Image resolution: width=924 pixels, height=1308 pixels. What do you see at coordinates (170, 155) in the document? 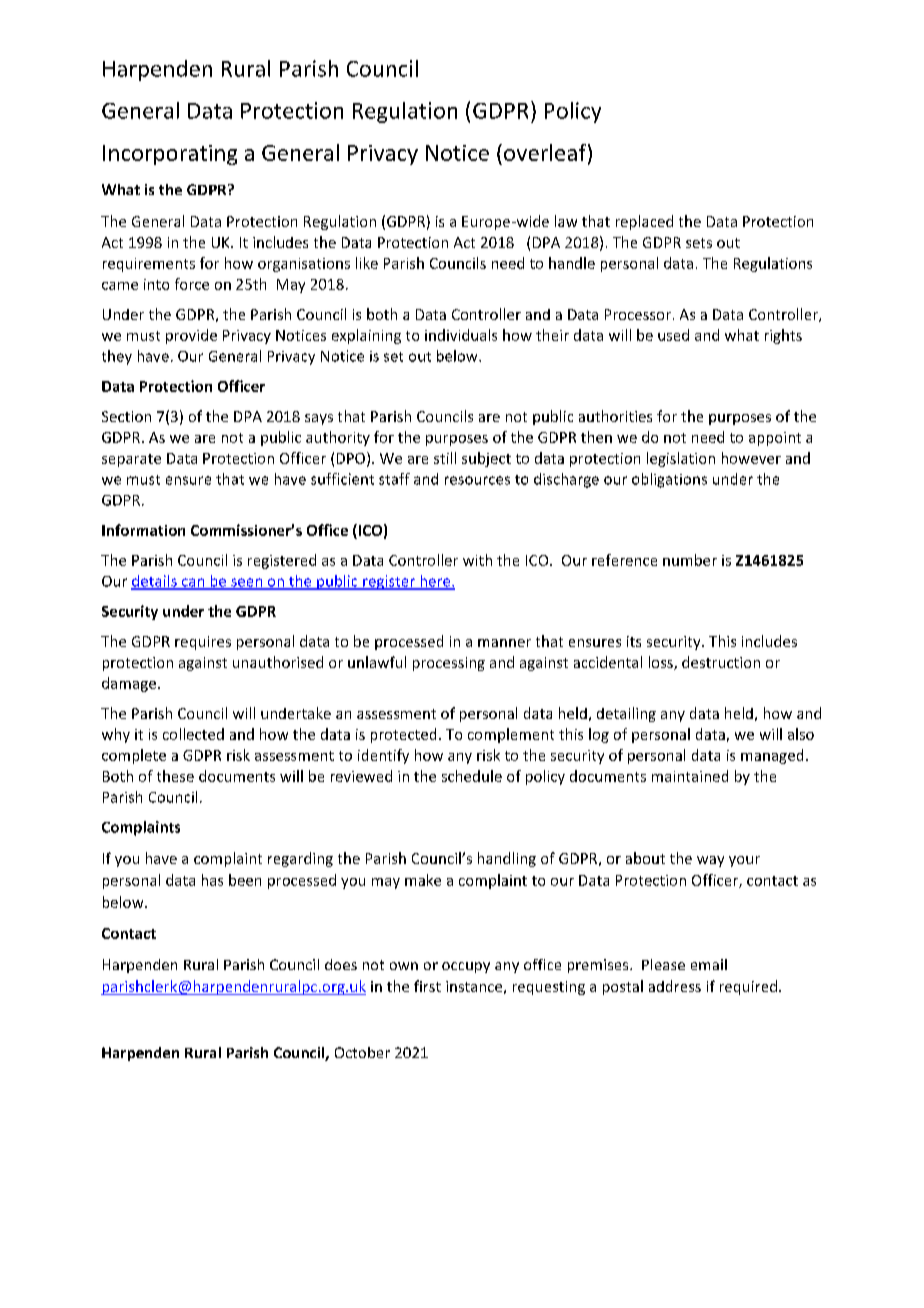
I see `Incorporating` at bounding box center [170, 155].
